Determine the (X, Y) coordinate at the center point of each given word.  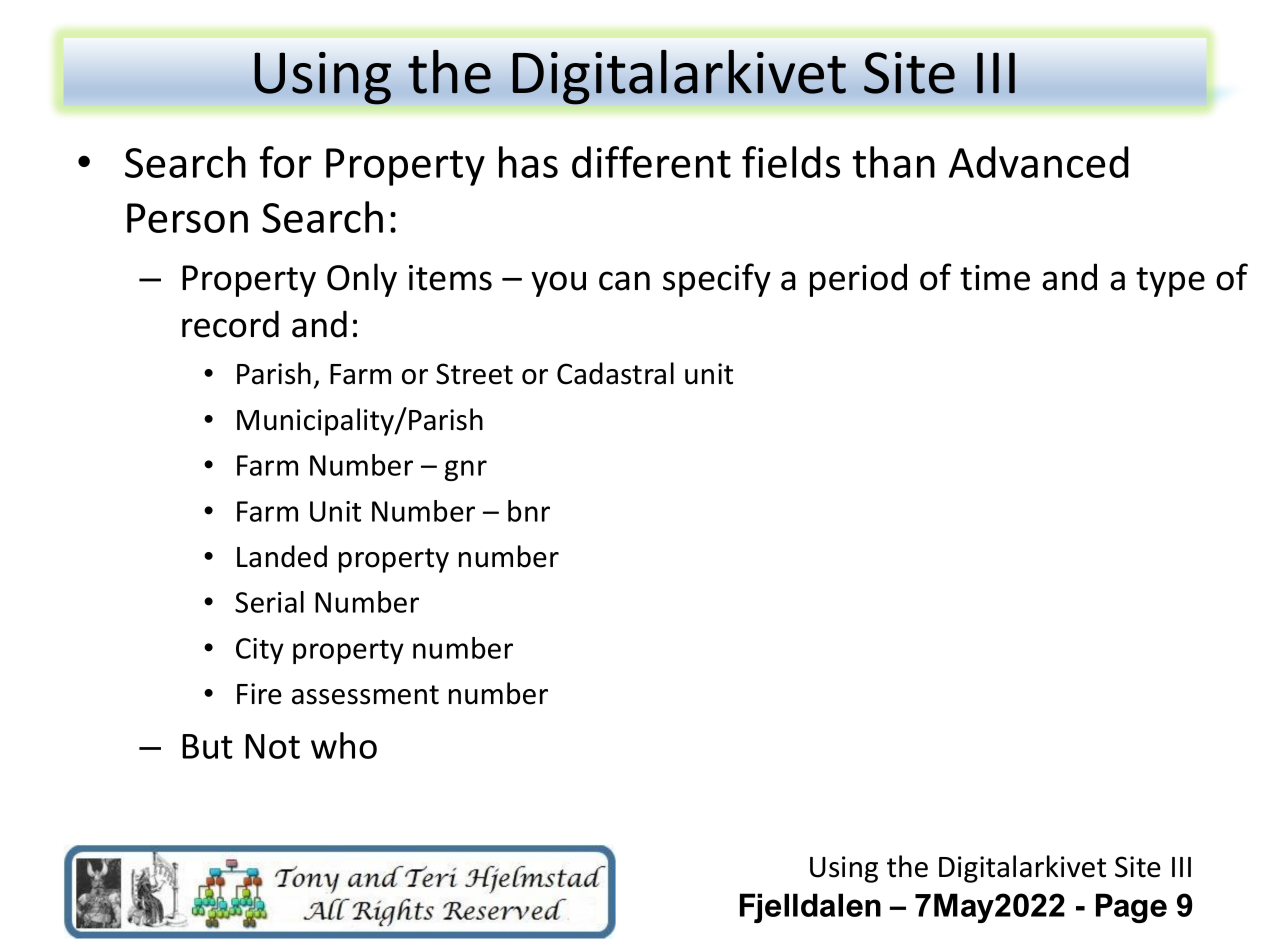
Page (1131, 908)
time (995, 278)
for (286, 162)
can (624, 281)
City (260, 651)
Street (474, 374)
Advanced (1039, 162)
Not (272, 746)
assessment (365, 695)
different (651, 162)
